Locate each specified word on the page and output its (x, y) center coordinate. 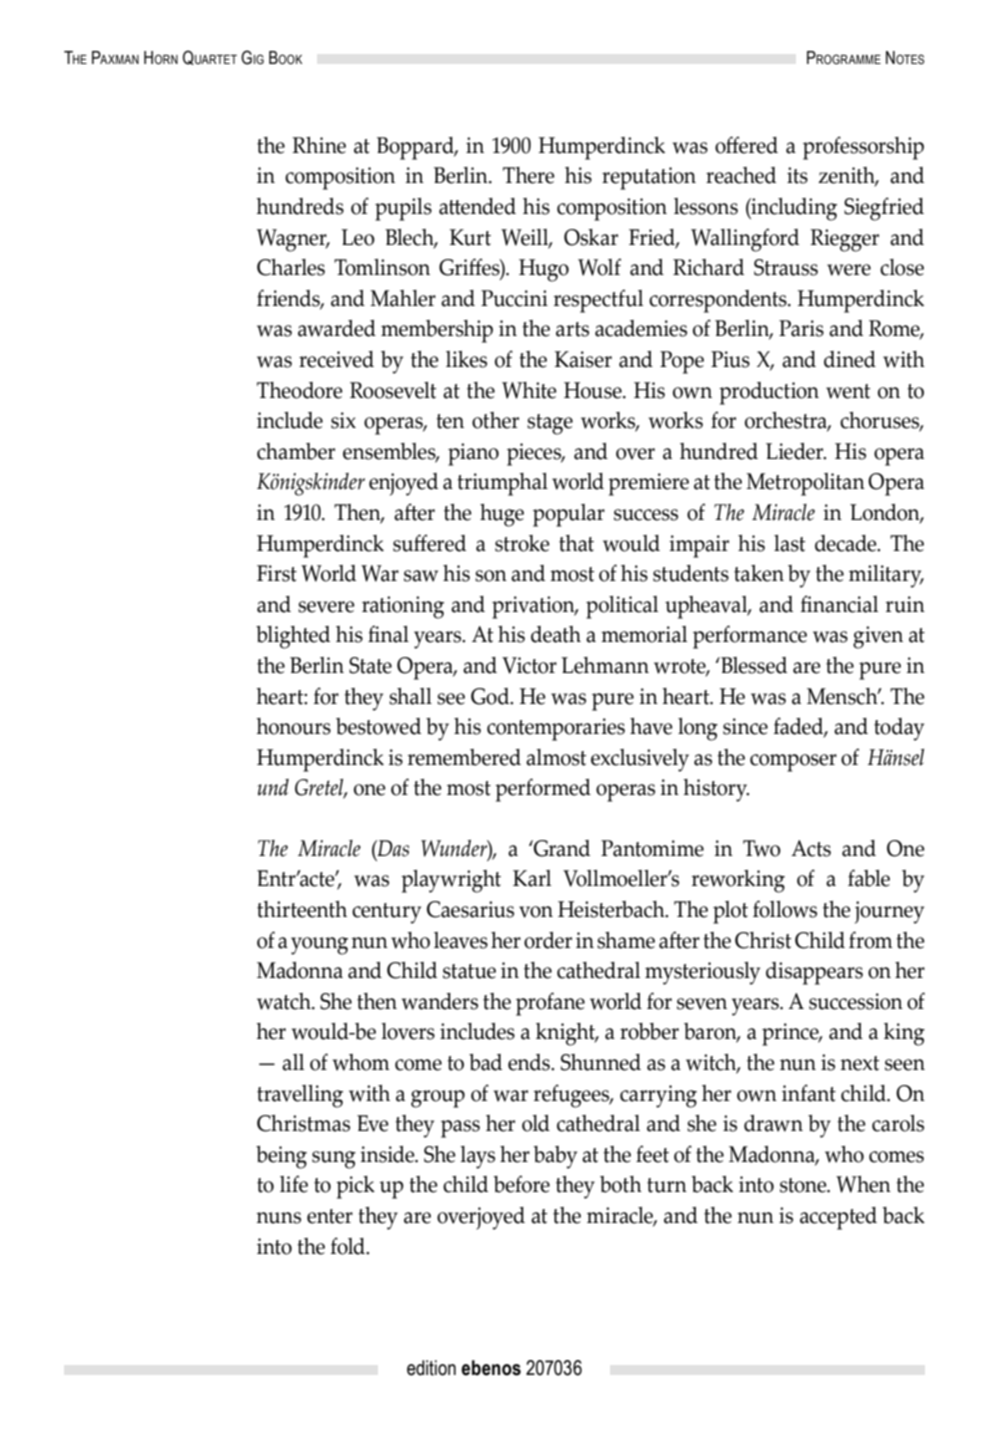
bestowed (378, 726)
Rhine (319, 145)
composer (793, 763)
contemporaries (556, 729)
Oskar (591, 237)
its (797, 175)
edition (431, 1368)
